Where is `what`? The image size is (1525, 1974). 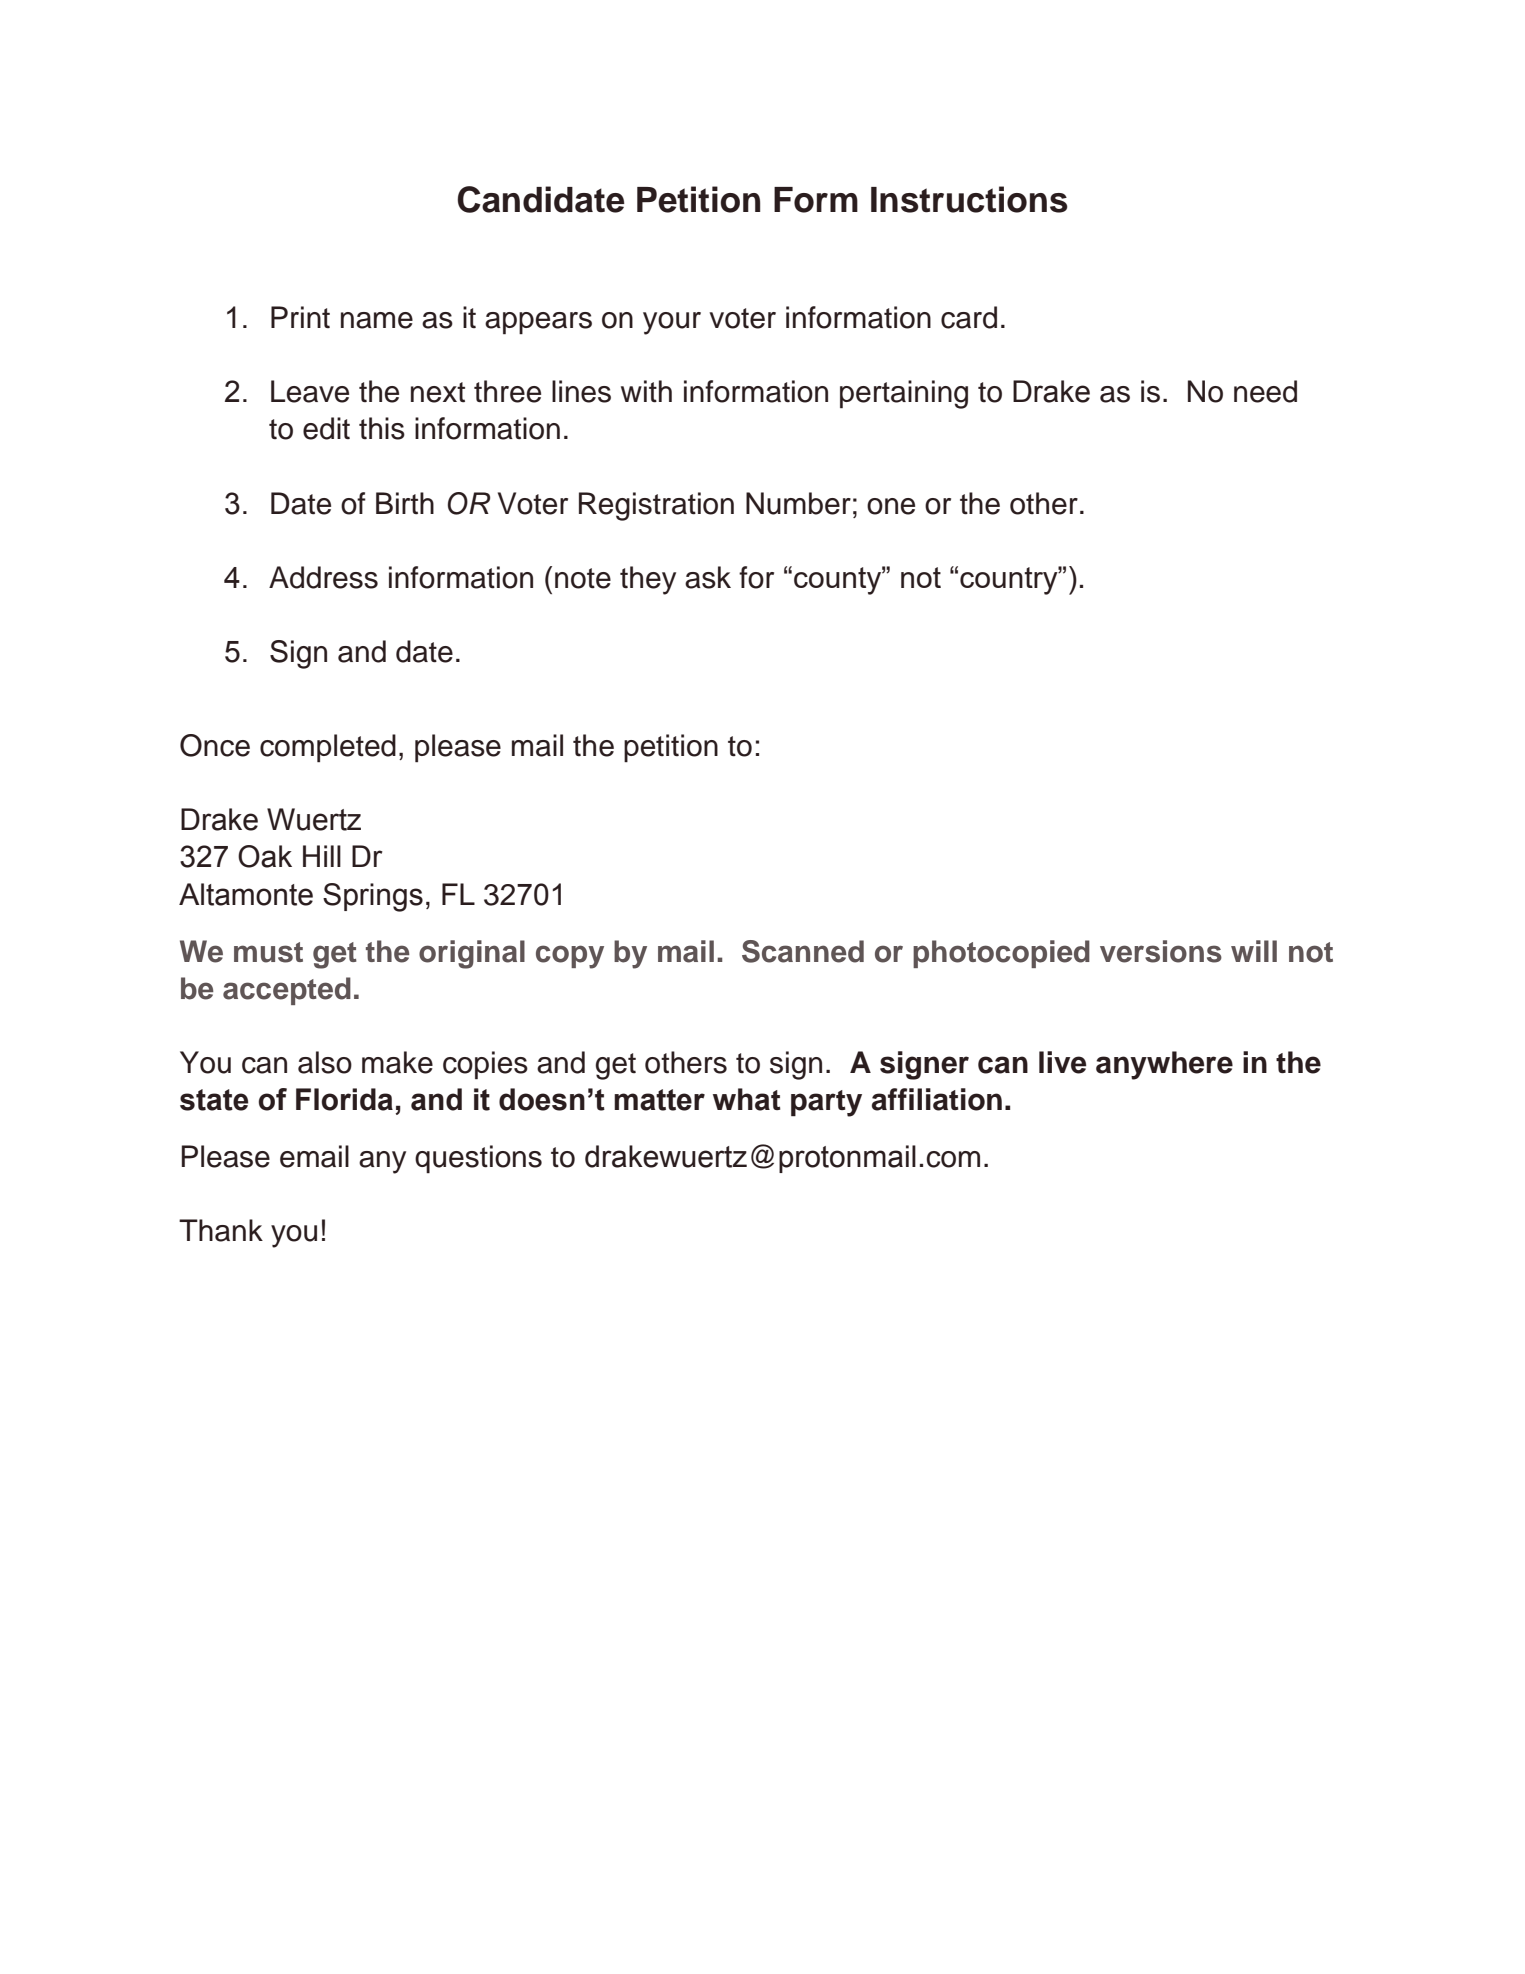 what is located at coordinates (747, 1099).
